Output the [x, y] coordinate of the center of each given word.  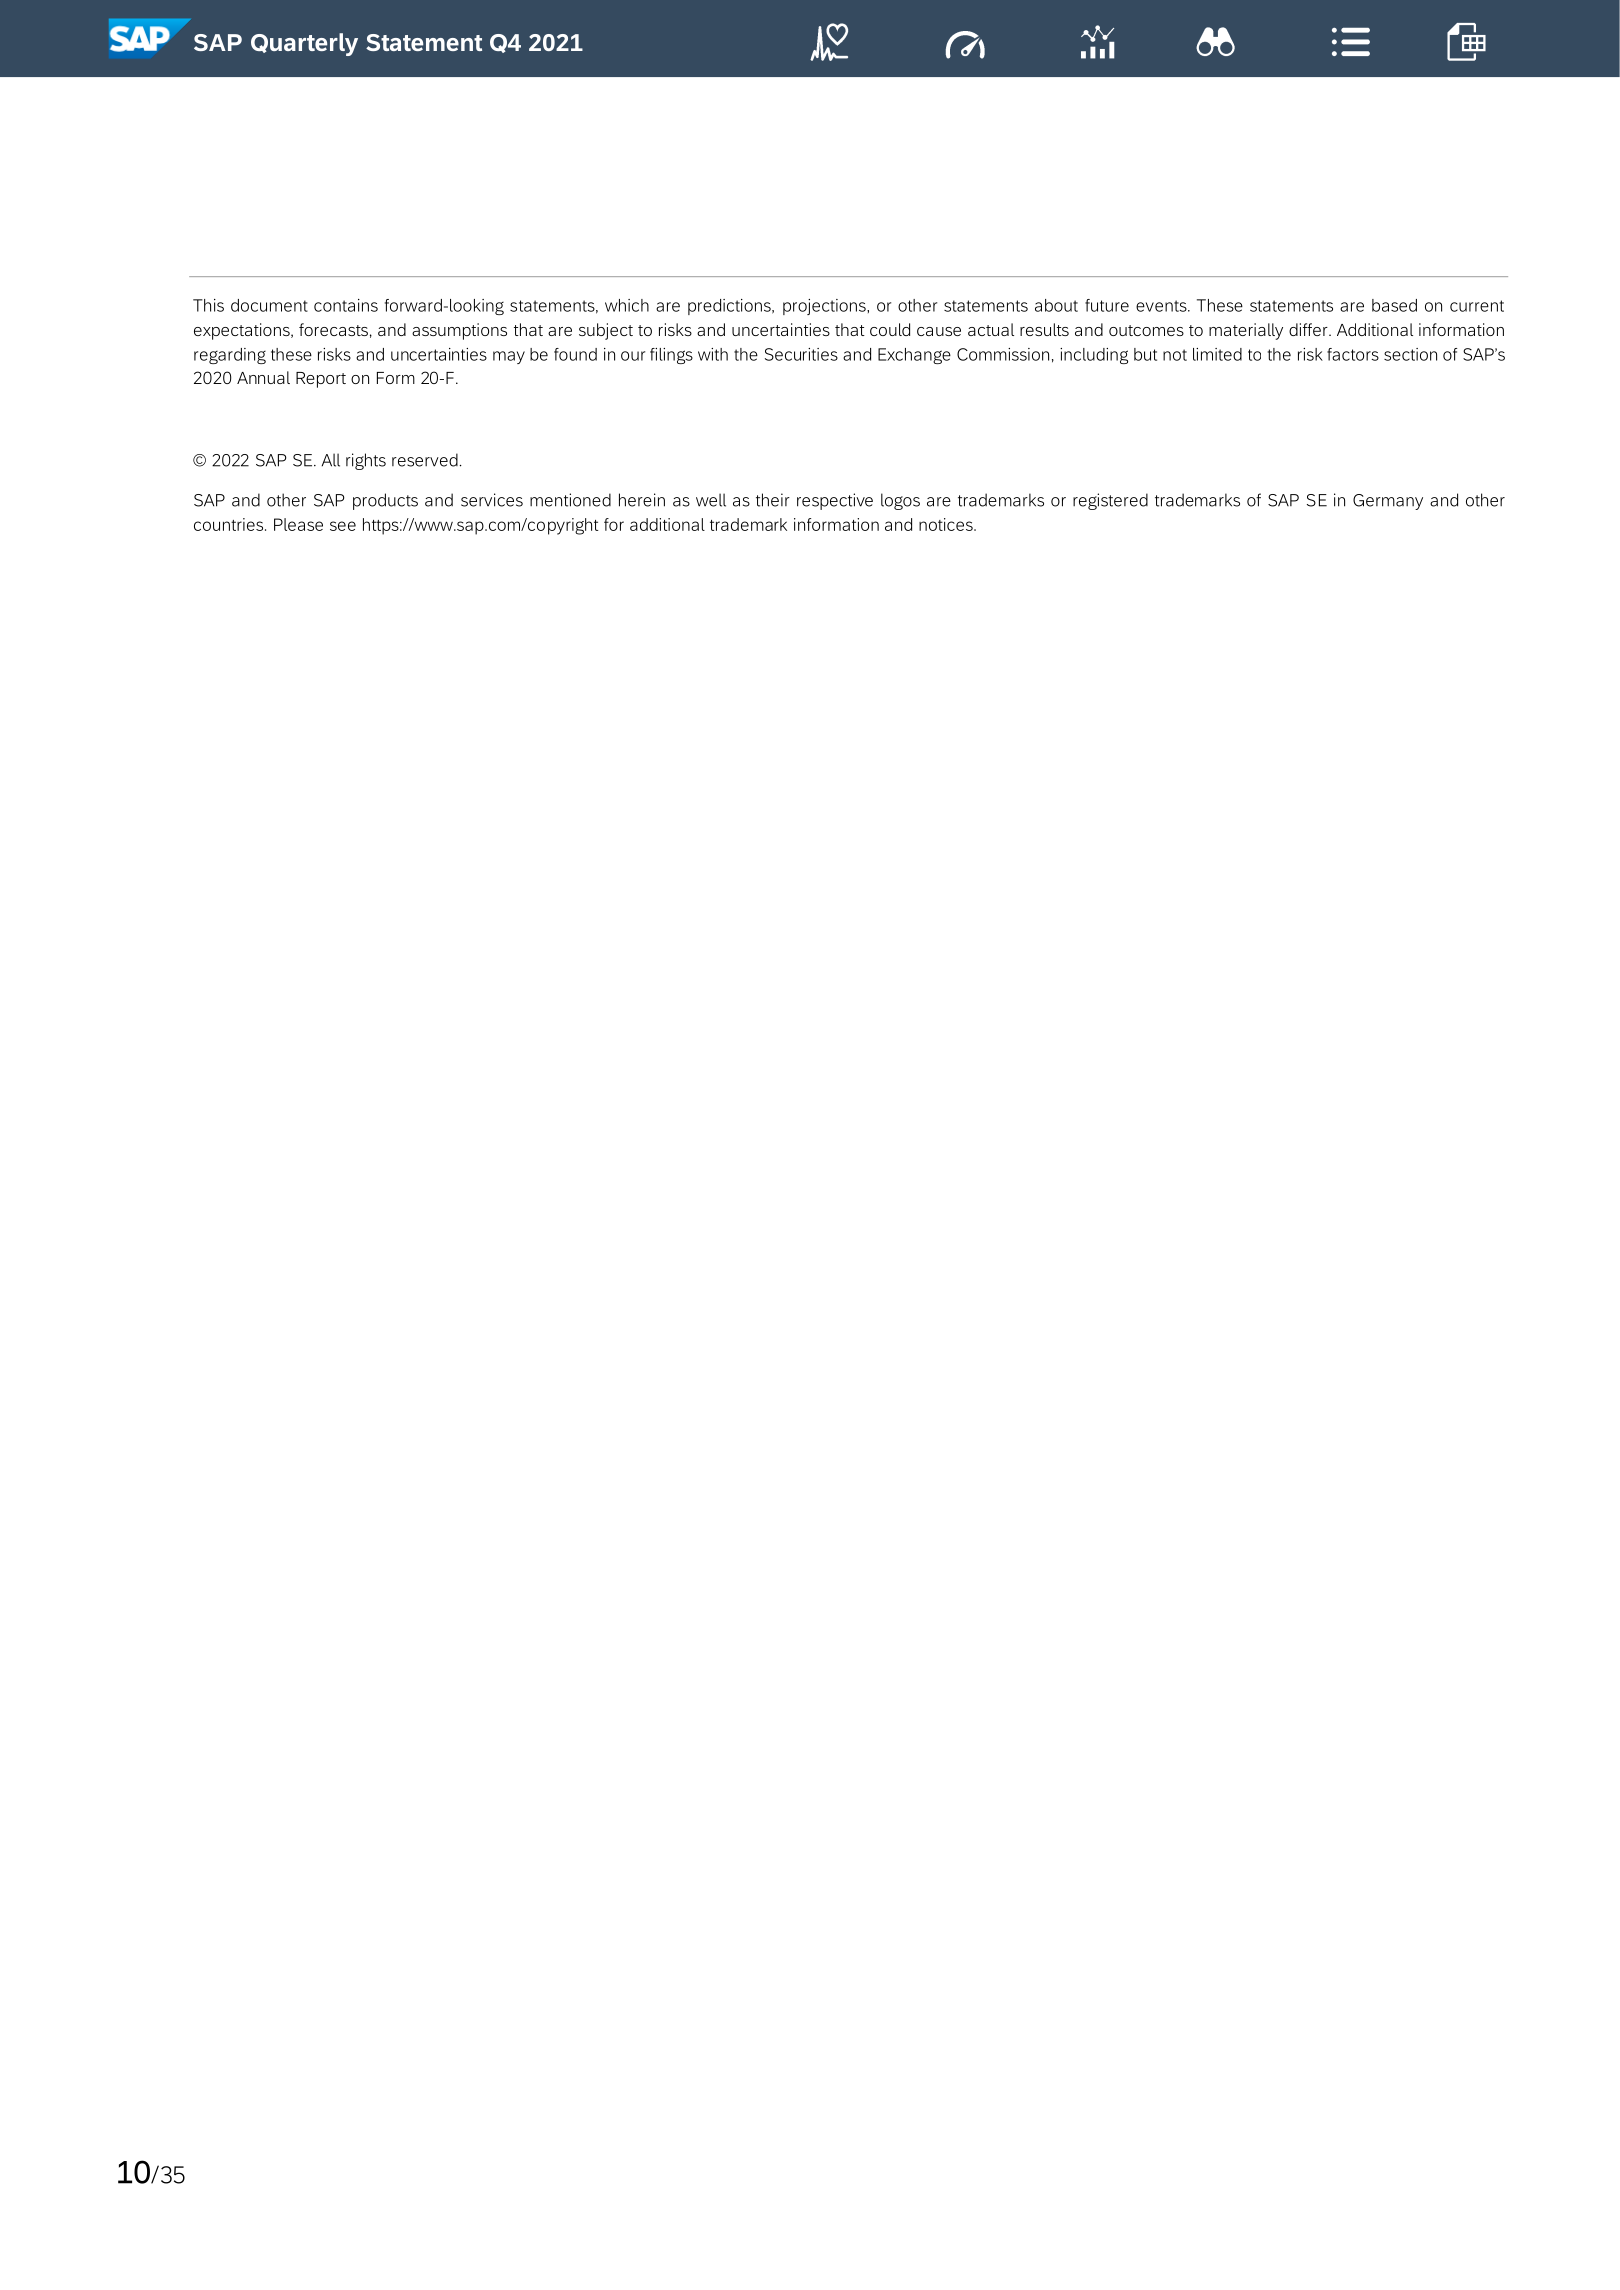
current [1477, 306]
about [1056, 305]
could [890, 329]
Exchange [914, 356]
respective [835, 501]
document [269, 305]
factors [1353, 354]
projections [825, 307]
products [385, 501]
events [1162, 306]
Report [321, 380]
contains [346, 305]
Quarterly [304, 44]
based [1394, 305]
